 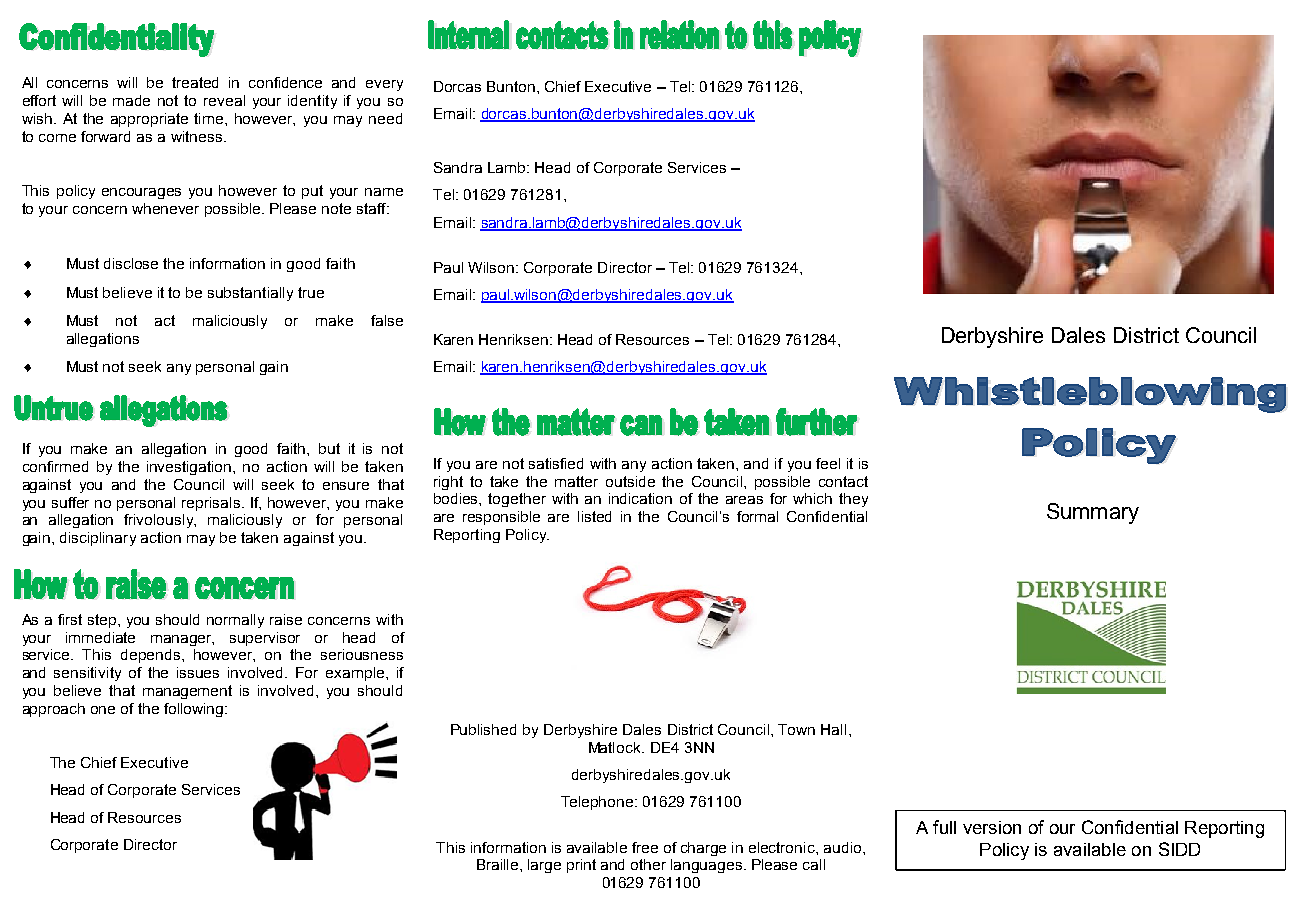 I want to click on responsible, so click(x=501, y=518).
